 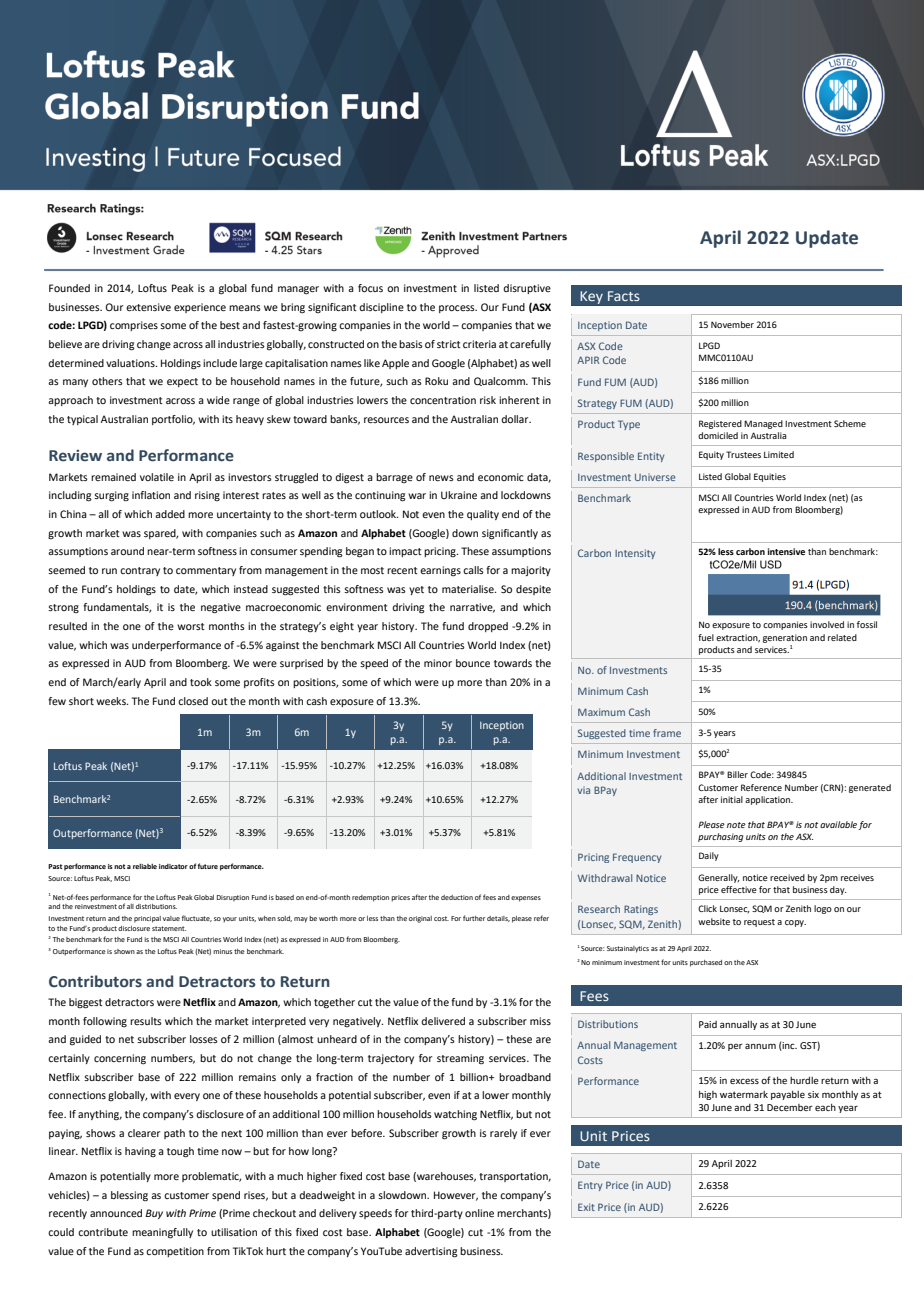 What do you see at coordinates (148, 307) in the document?
I see `extensive` at bounding box center [148, 307].
